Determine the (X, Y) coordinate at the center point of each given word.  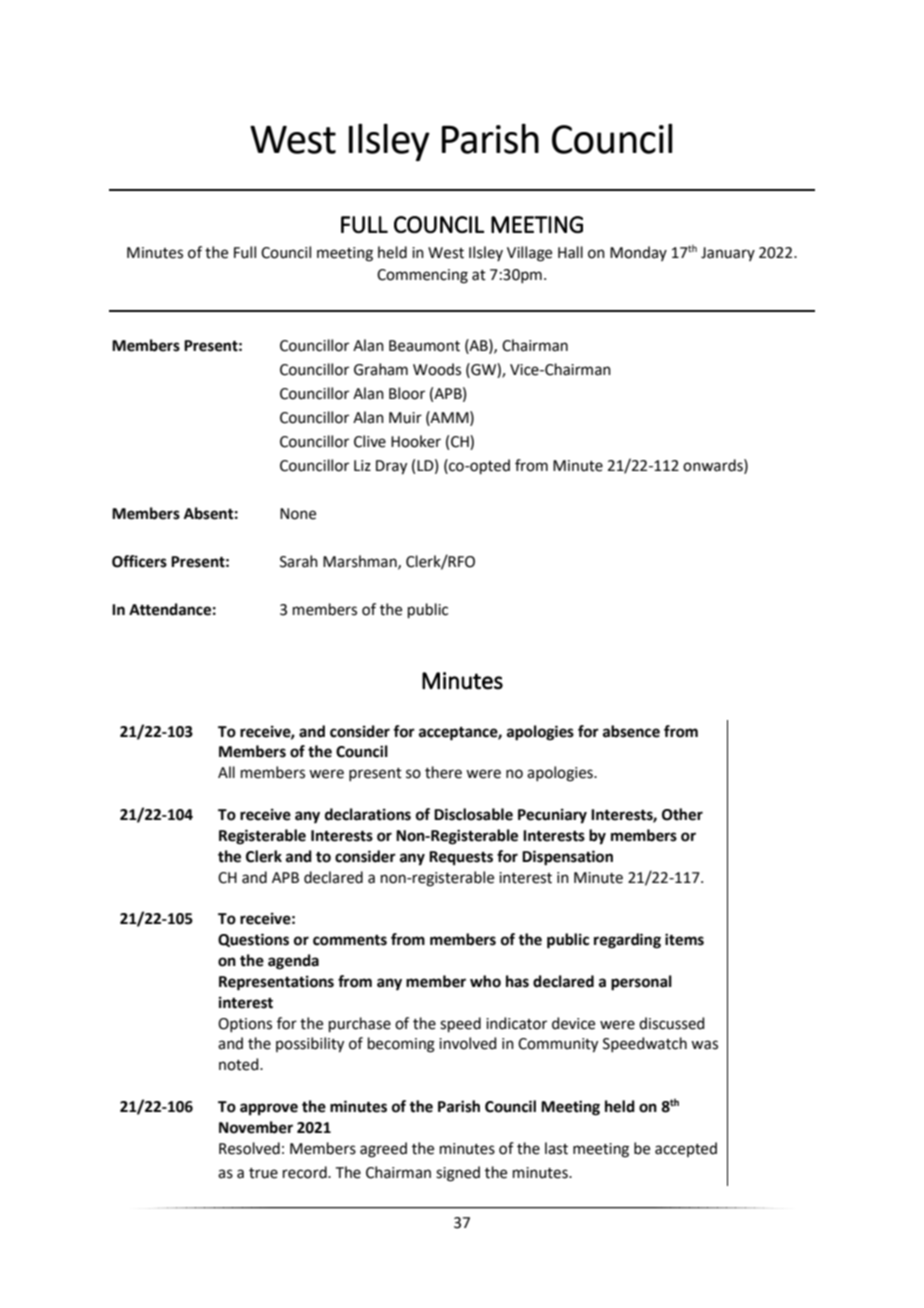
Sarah (299, 561)
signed (458, 1174)
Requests (461, 858)
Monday (638, 253)
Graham (381, 369)
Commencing (422, 276)
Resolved (249, 1148)
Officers (139, 561)
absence (631, 731)
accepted (686, 1149)
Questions (253, 940)
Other (682, 814)
